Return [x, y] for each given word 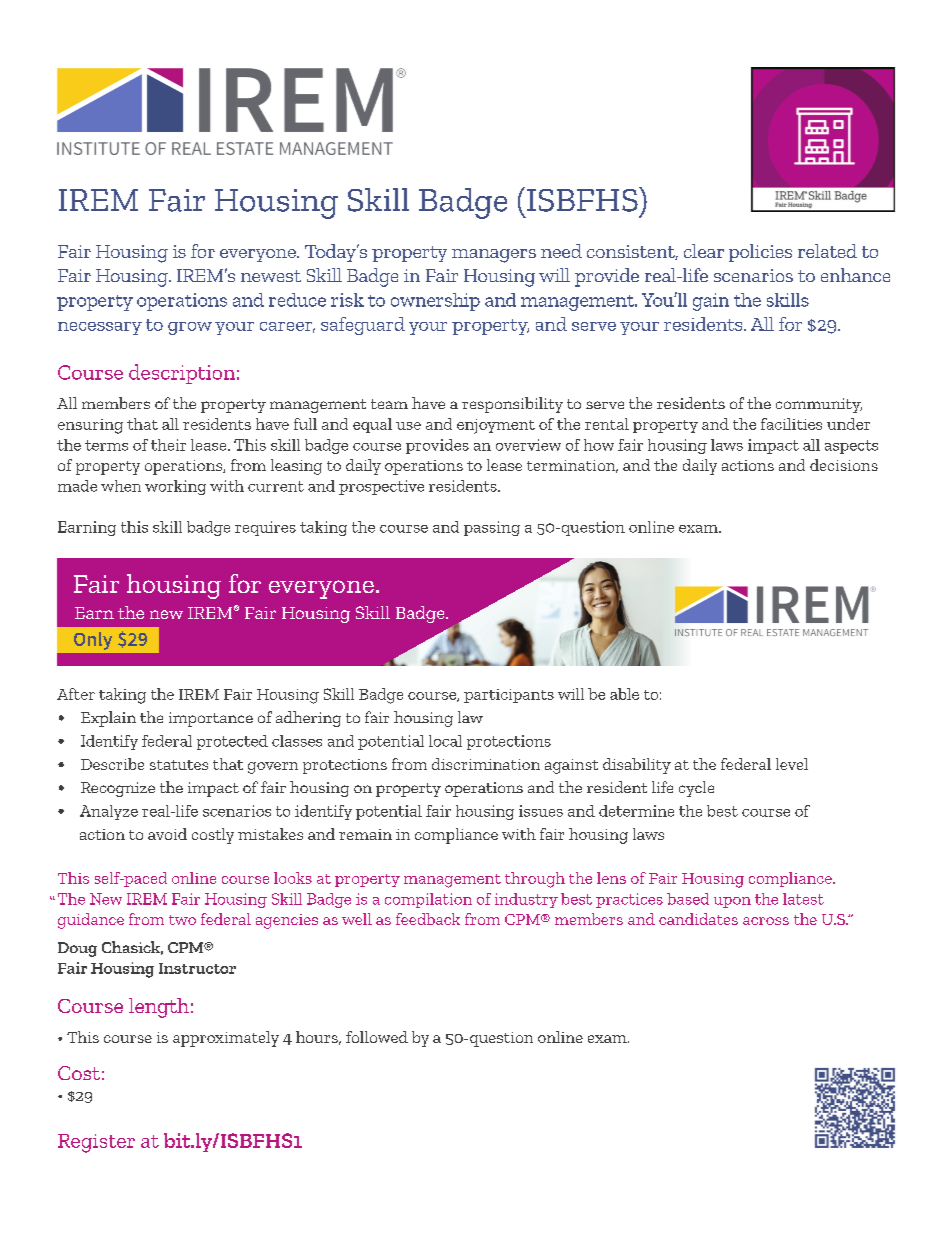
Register [96, 1143]
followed [377, 1037]
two [182, 920]
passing [492, 528]
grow [190, 328]
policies [760, 253]
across [766, 921]
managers [494, 256]
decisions [844, 465]
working [175, 487]
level [792, 764]
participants [509, 696]
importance [211, 719]
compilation [428, 900]
